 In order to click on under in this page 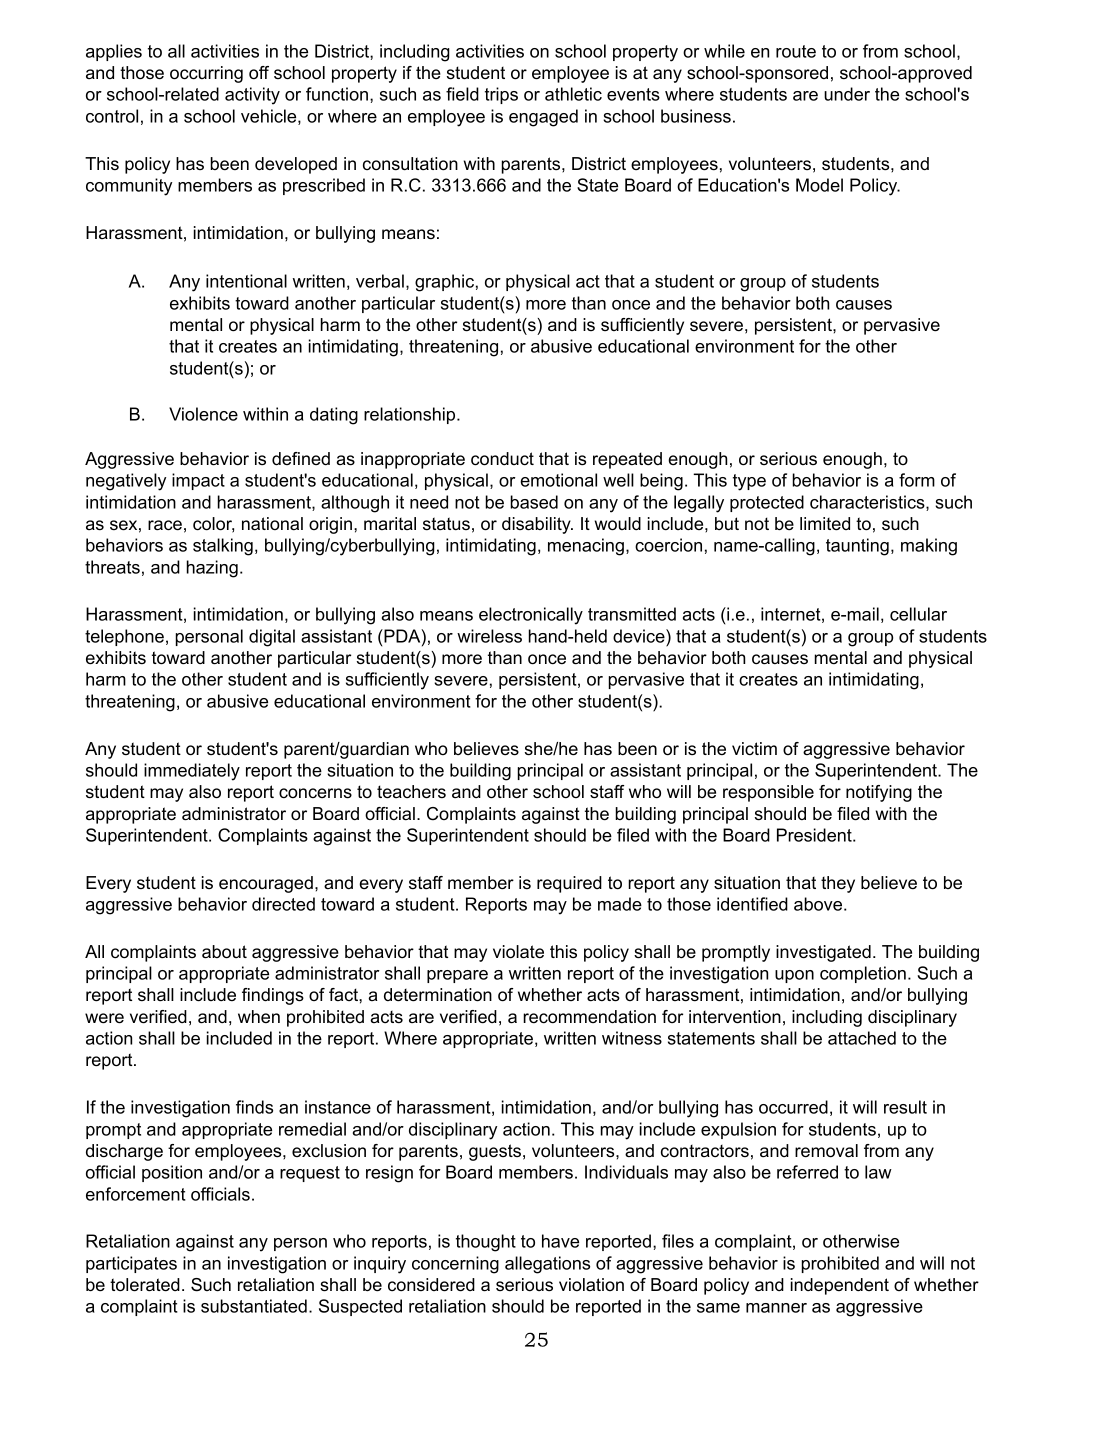, I will do `click(847, 94)`.
